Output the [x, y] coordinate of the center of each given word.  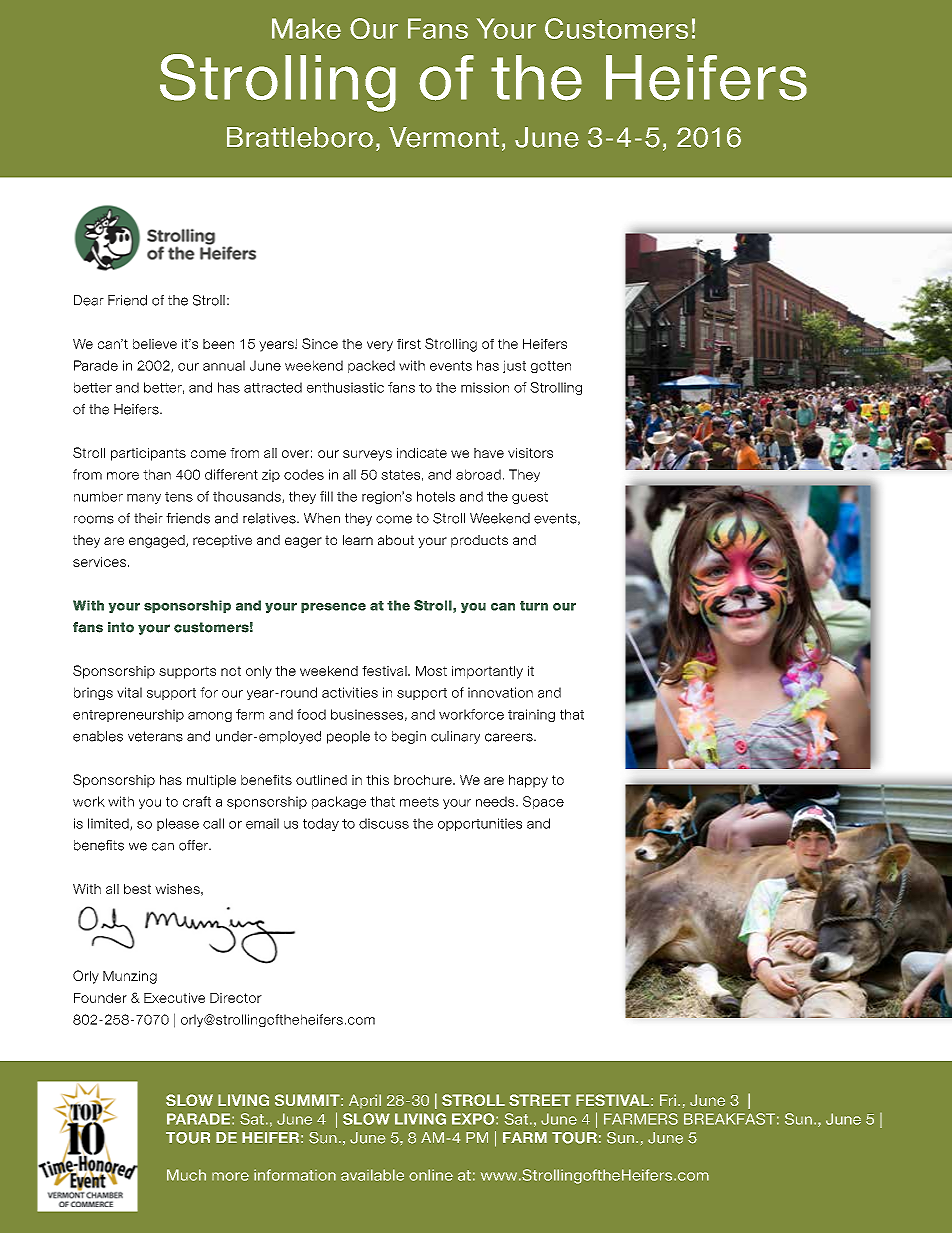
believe [155, 344]
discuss [384, 823]
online [431, 1175]
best [137, 889]
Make [306, 28]
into [121, 627]
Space [543, 802]
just [514, 366]
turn [534, 606]
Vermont [444, 137]
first [409, 344]
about [396, 540]
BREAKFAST [729, 1119]
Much [186, 1175]
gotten [551, 367]
